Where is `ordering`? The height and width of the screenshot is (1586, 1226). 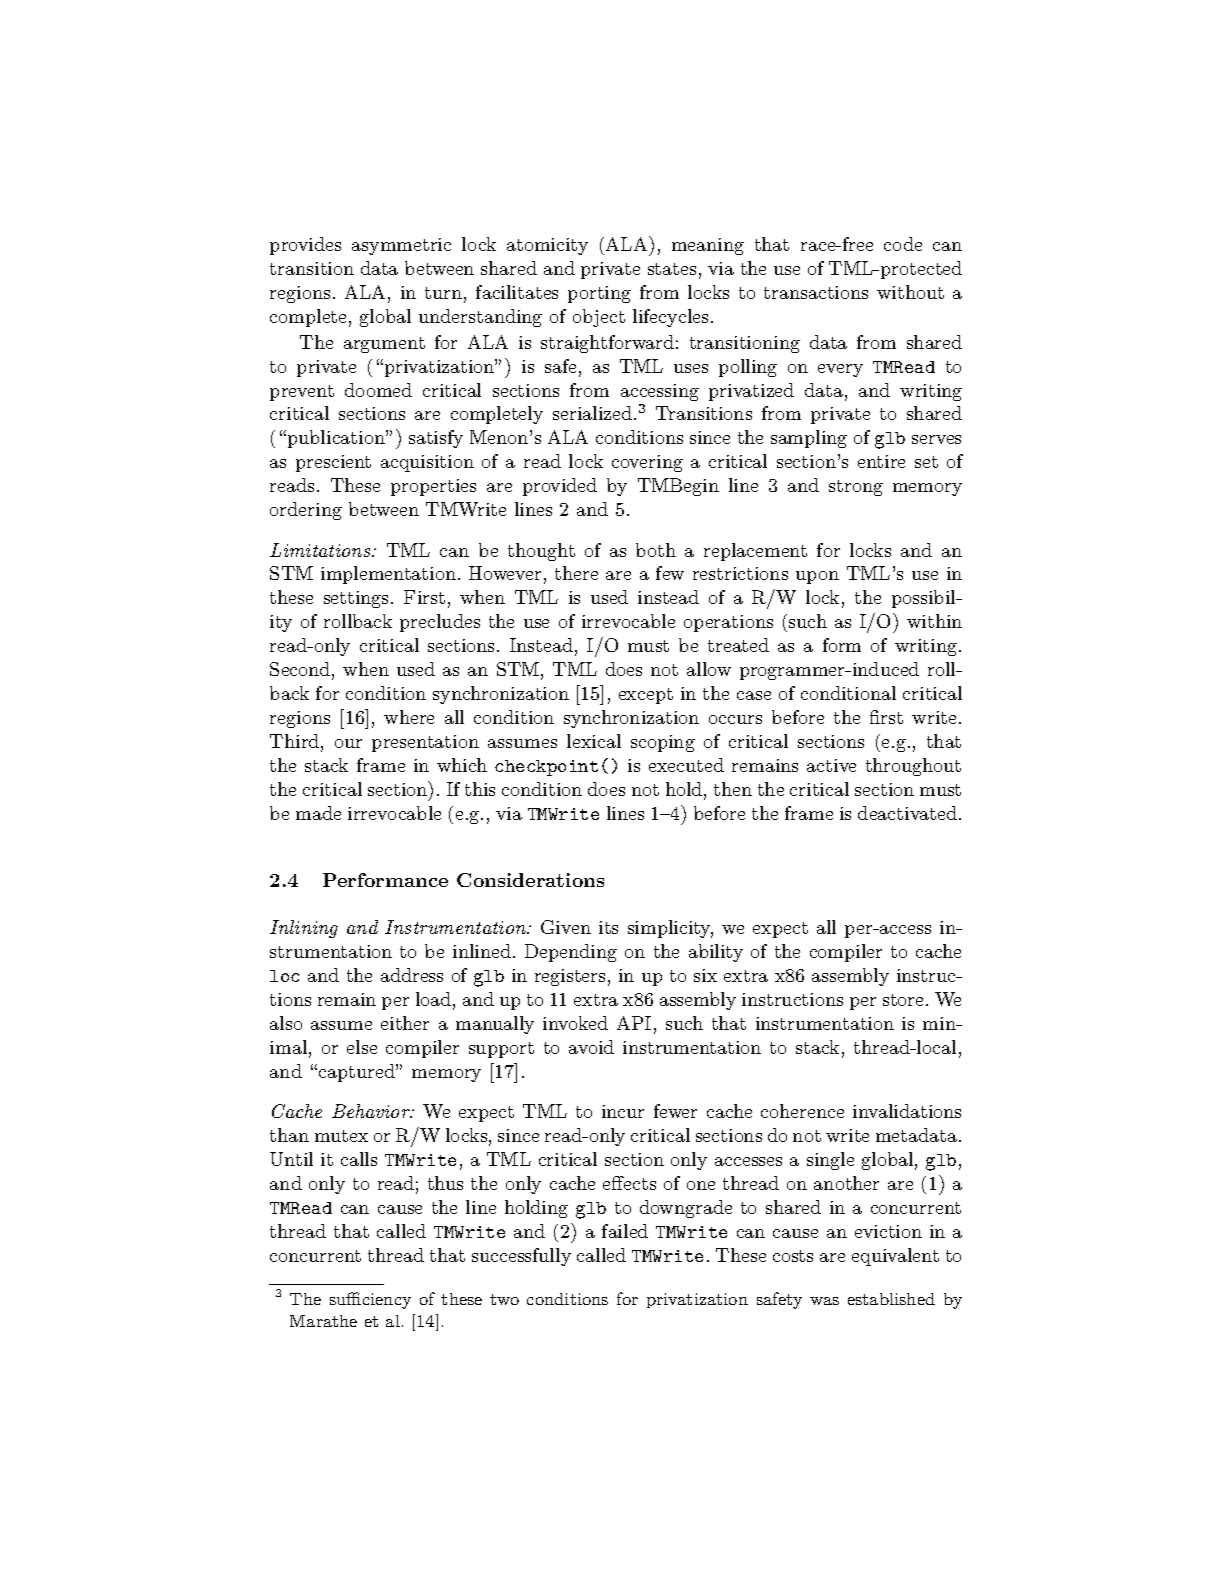
ordering is located at coordinates (306, 511).
